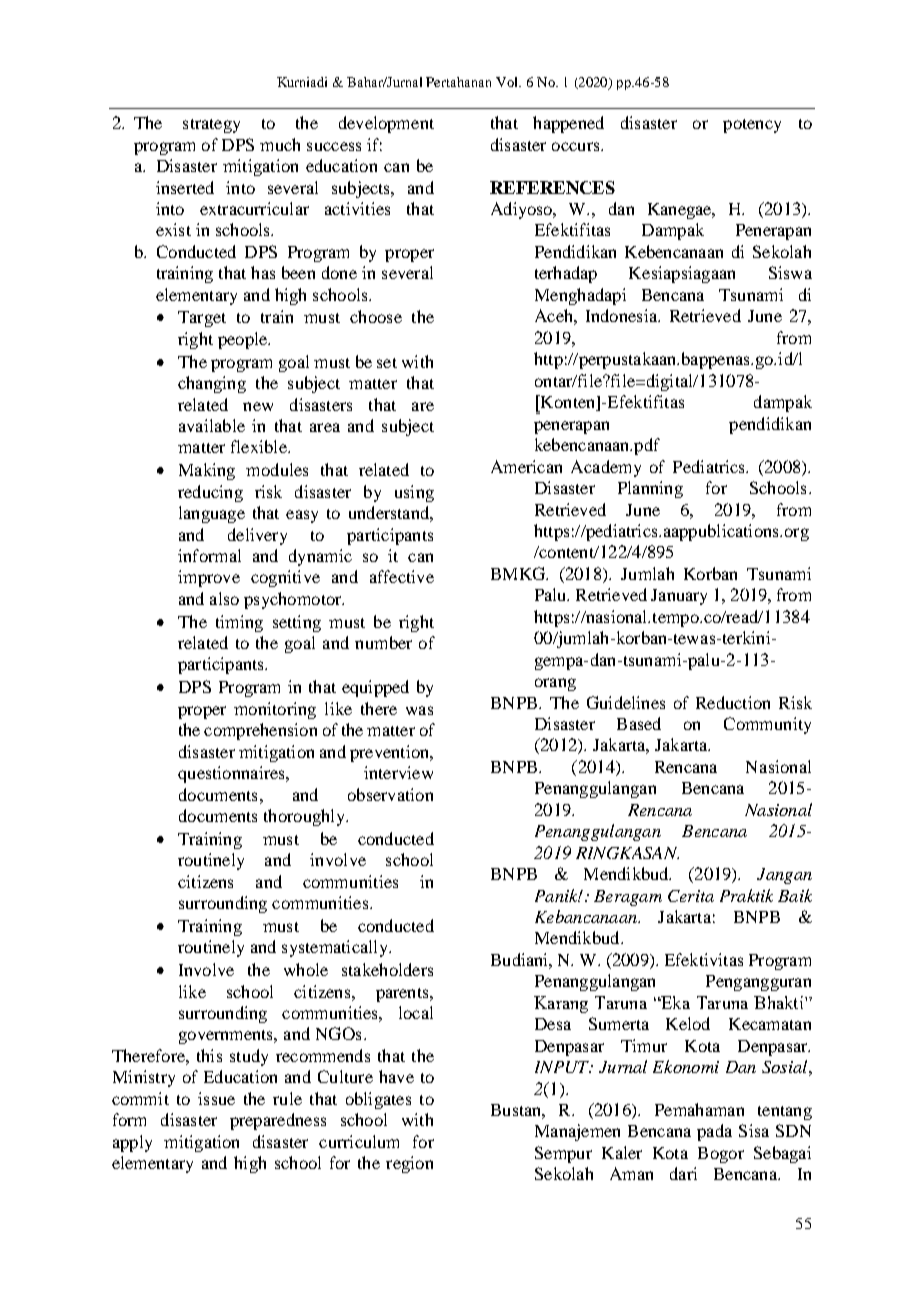 This screenshot has width=924, height=1308. Describe the element at coordinates (714, 1132) in the screenshot. I see `pada` at that location.
